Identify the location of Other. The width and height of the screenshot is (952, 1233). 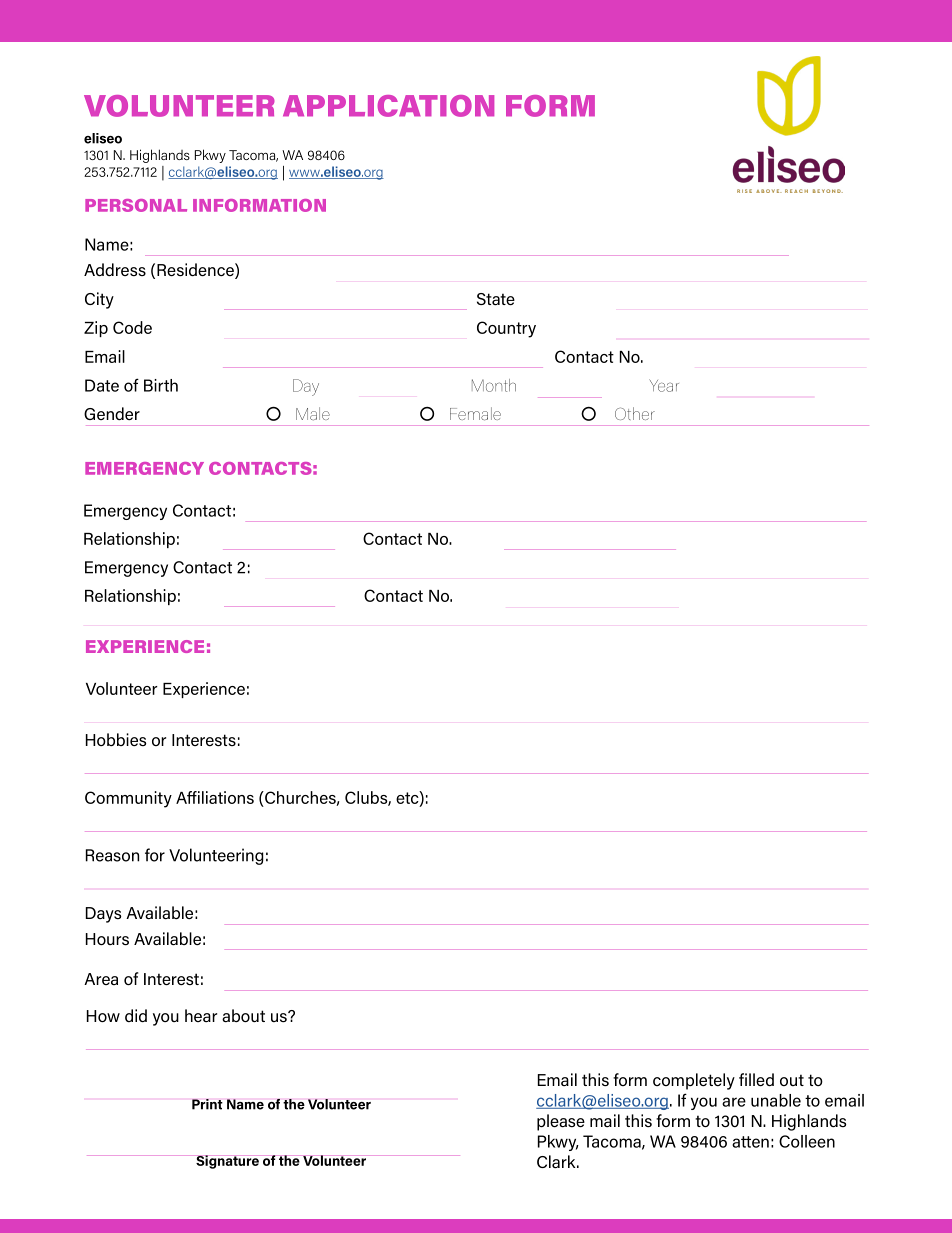
(635, 413).
